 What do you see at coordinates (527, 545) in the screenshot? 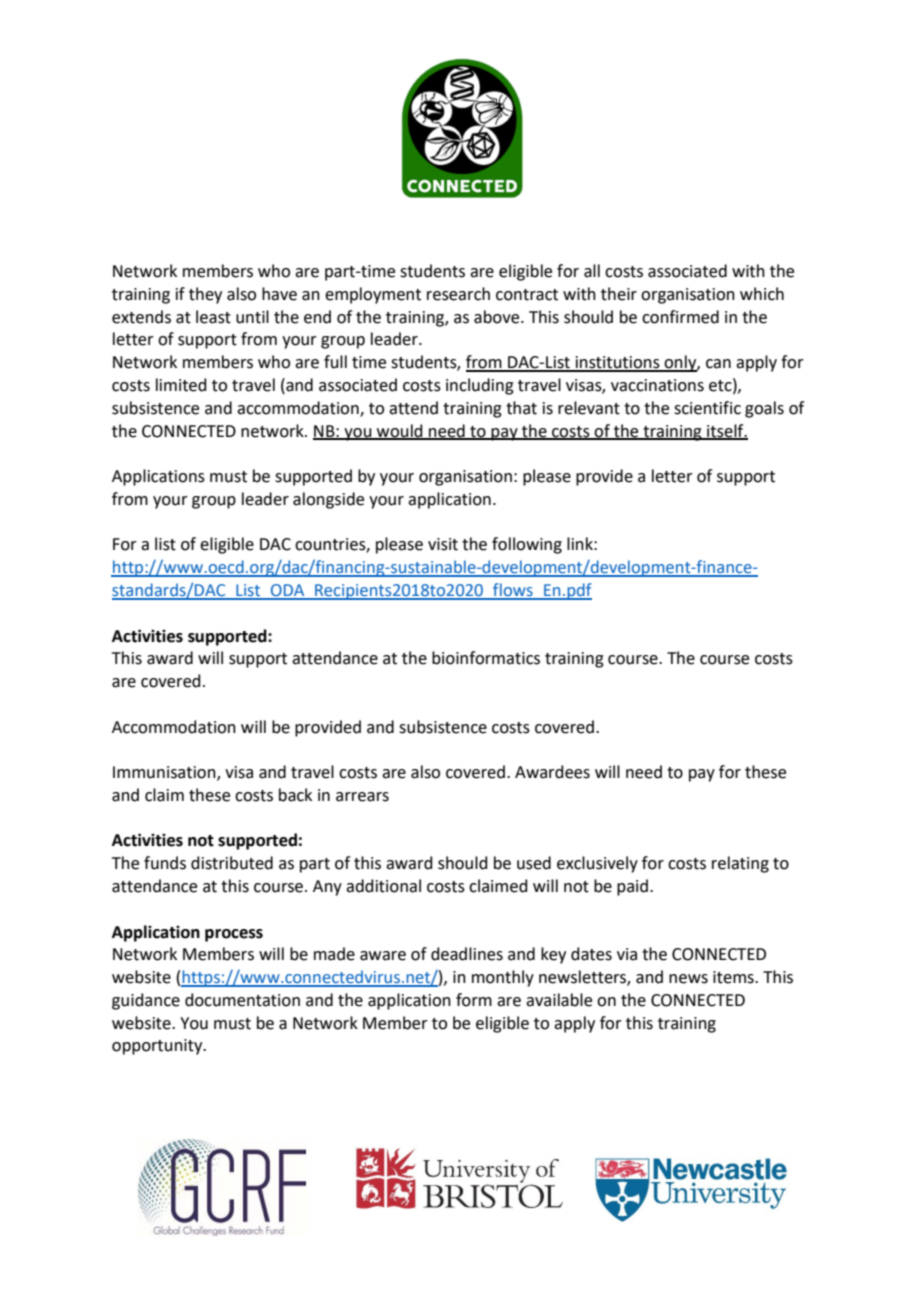
I see `following` at bounding box center [527, 545].
